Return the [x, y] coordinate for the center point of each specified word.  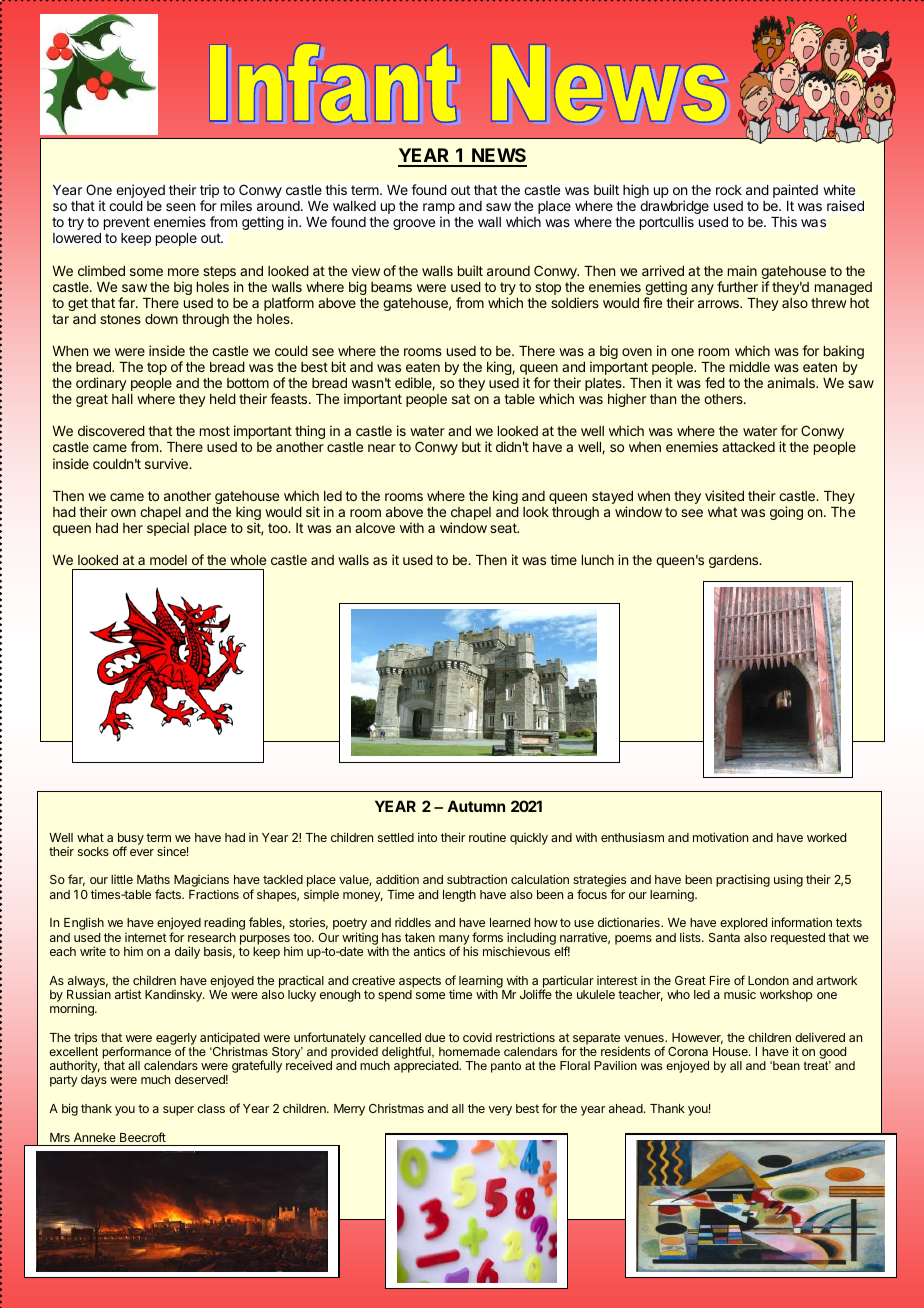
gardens [735, 561]
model [168, 560]
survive [167, 463]
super [178, 1111]
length [459, 896]
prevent [127, 223]
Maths [153, 879]
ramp [439, 210]
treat [817, 1065]
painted [795, 191]
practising [743, 880]
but [471, 447]
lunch [598, 560]
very [500, 1111]
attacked [748, 447]
